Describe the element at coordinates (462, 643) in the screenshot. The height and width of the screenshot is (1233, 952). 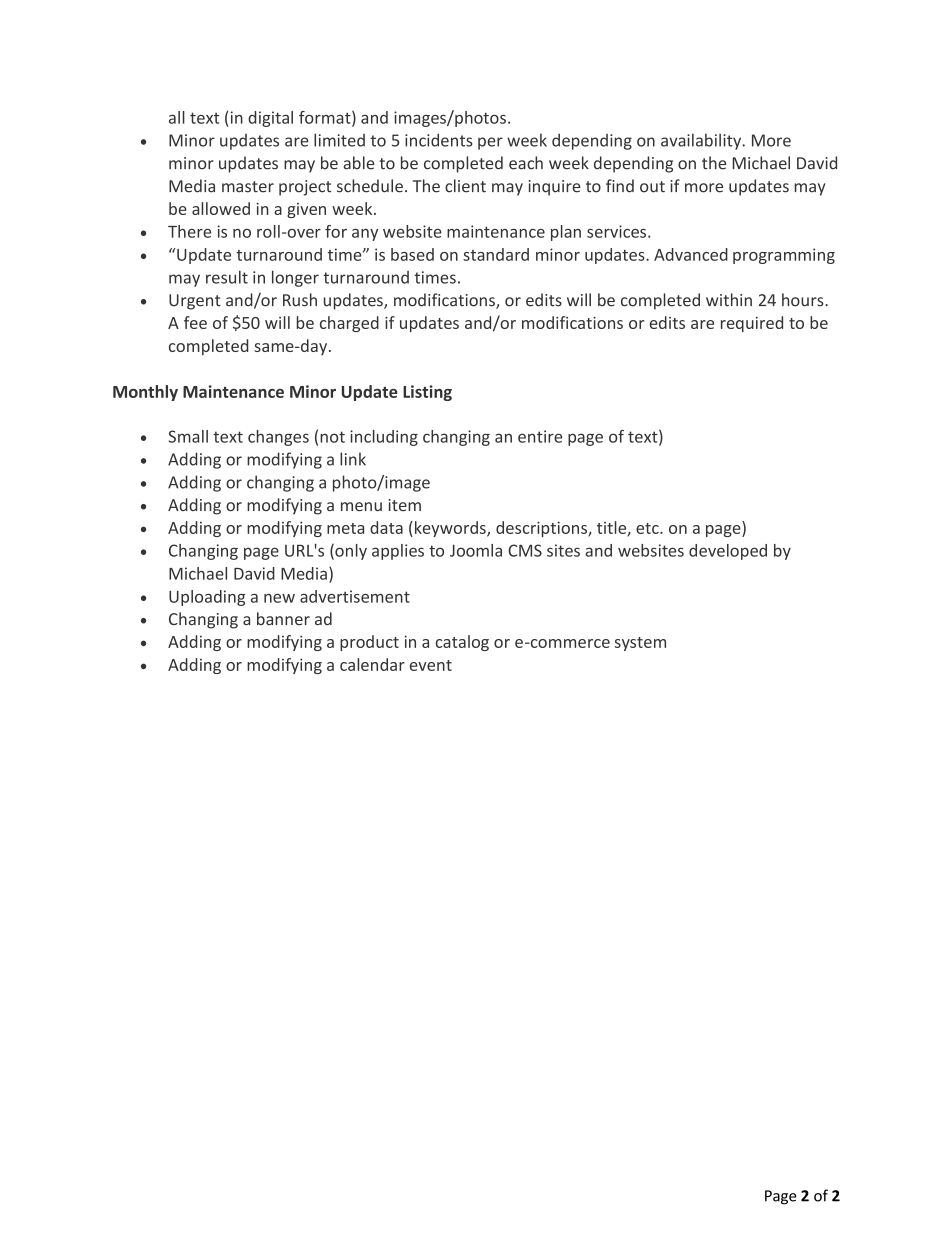
I see `catalog` at that location.
